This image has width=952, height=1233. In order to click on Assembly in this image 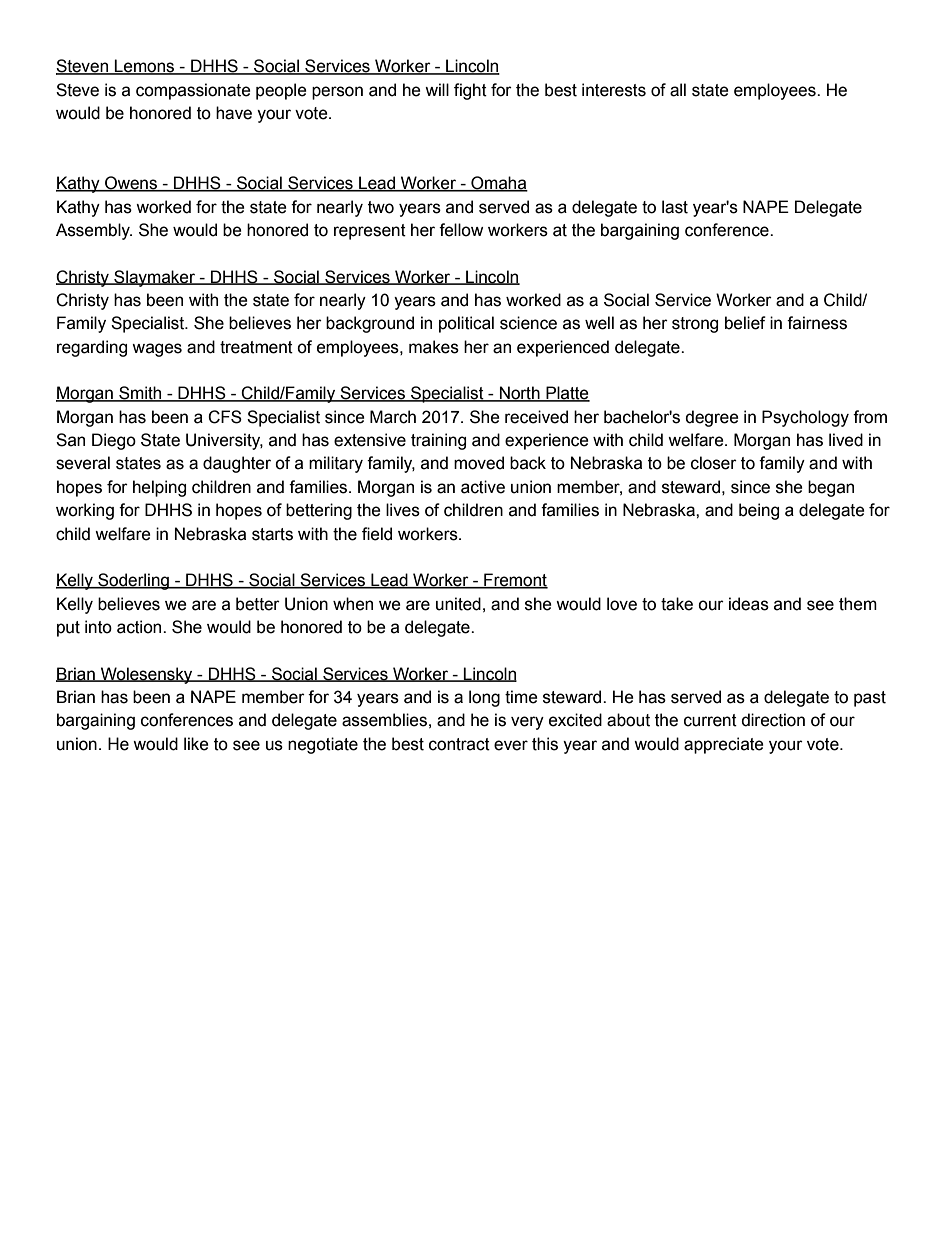, I will do `click(94, 231)`.
